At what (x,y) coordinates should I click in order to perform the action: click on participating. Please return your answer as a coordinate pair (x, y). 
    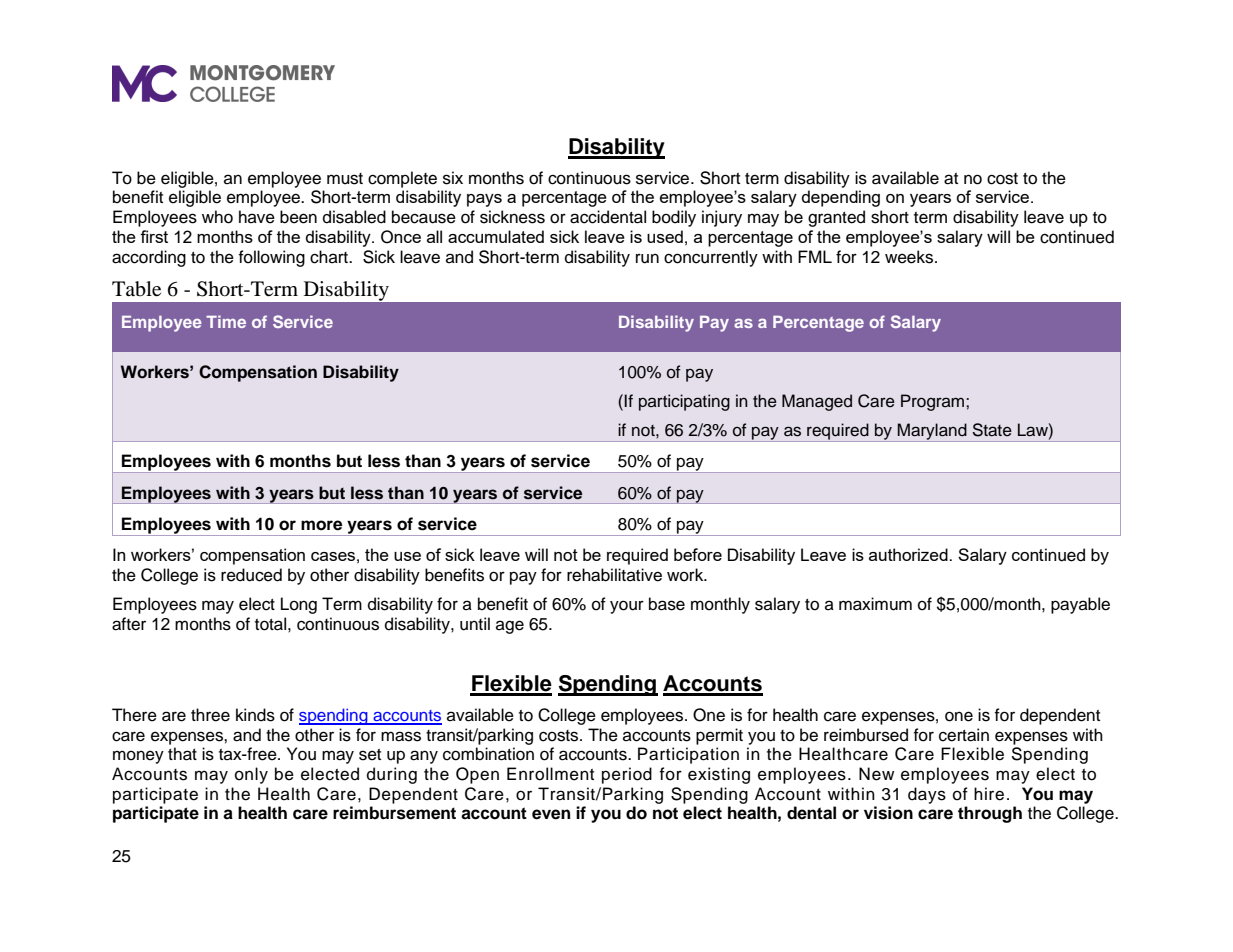
    Looking at the image, I should click on (684, 402).
